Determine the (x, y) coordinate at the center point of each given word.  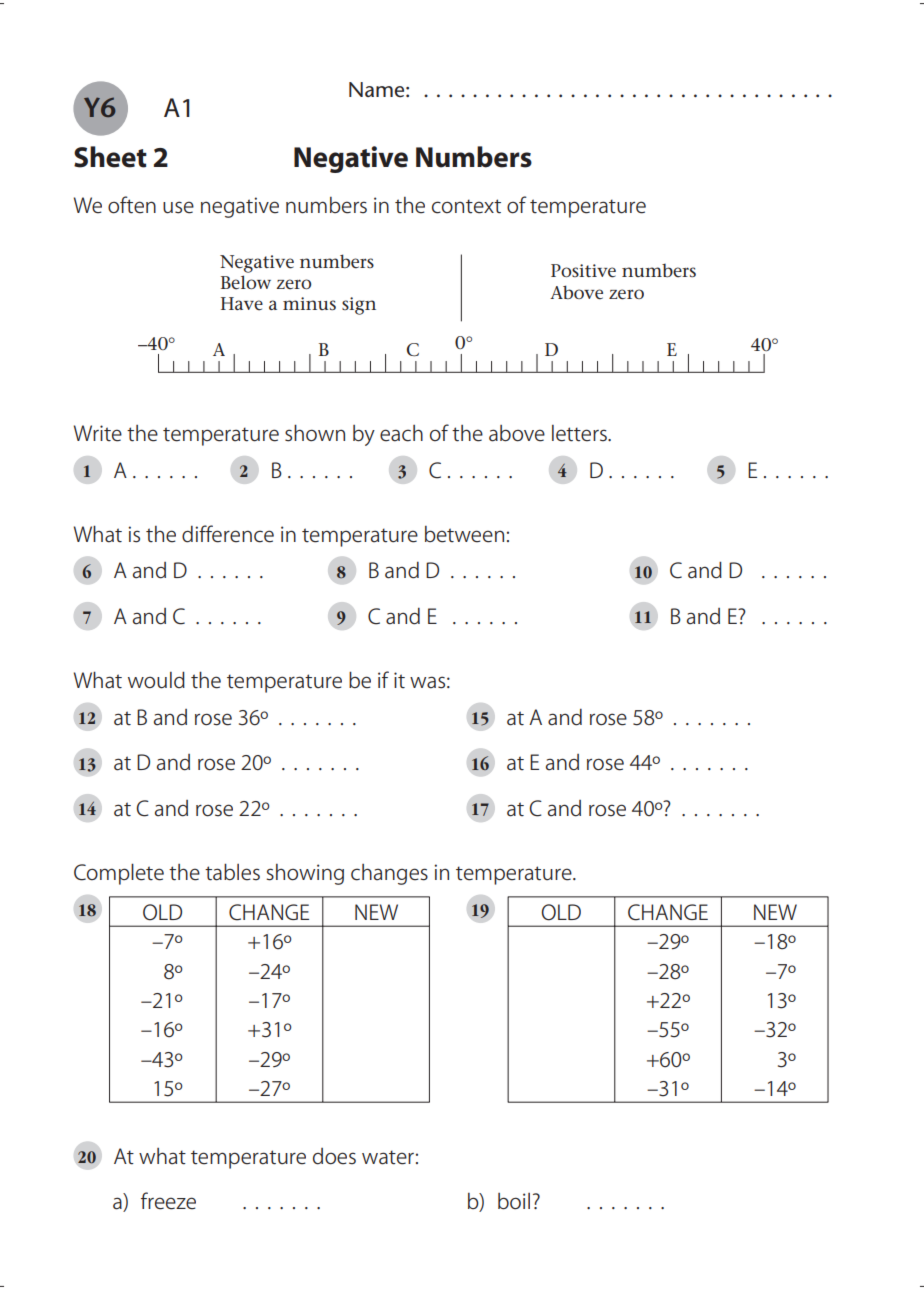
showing (305, 874)
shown (315, 433)
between (464, 534)
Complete (119, 874)
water (388, 1157)
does (334, 1156)
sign (359, 306)
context (466, 206)
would (156, 680)
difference (228, 534)
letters (580, 433)
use (178, 207)
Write (98, 433)
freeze (168, 1201)
